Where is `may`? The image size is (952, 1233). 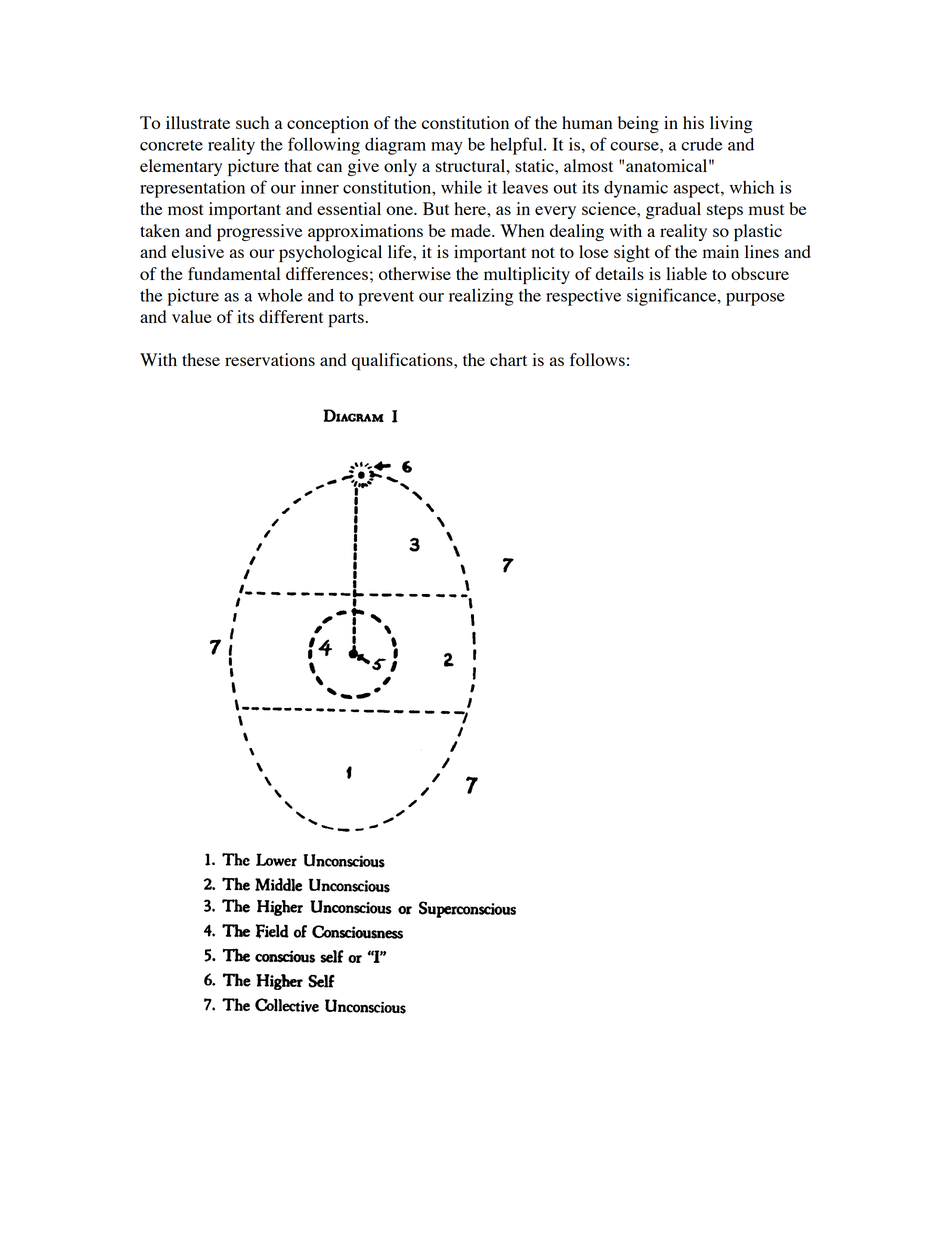
may is located at coordinates (447, 148).
